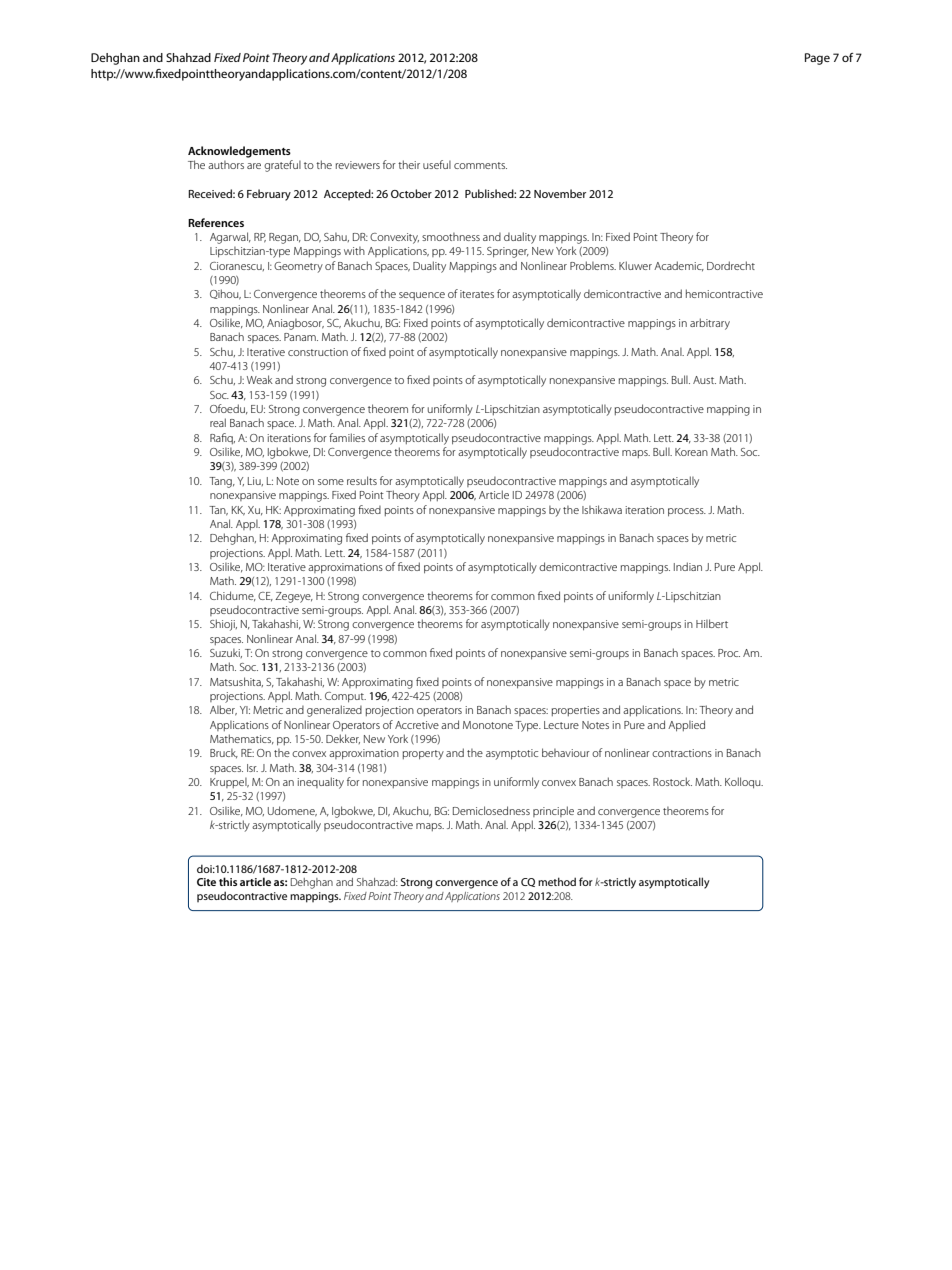 This screenshot has height=1270, width=952. Describe the element at coordinates (557, 881) in the screenshot. I see `method` at that location.
